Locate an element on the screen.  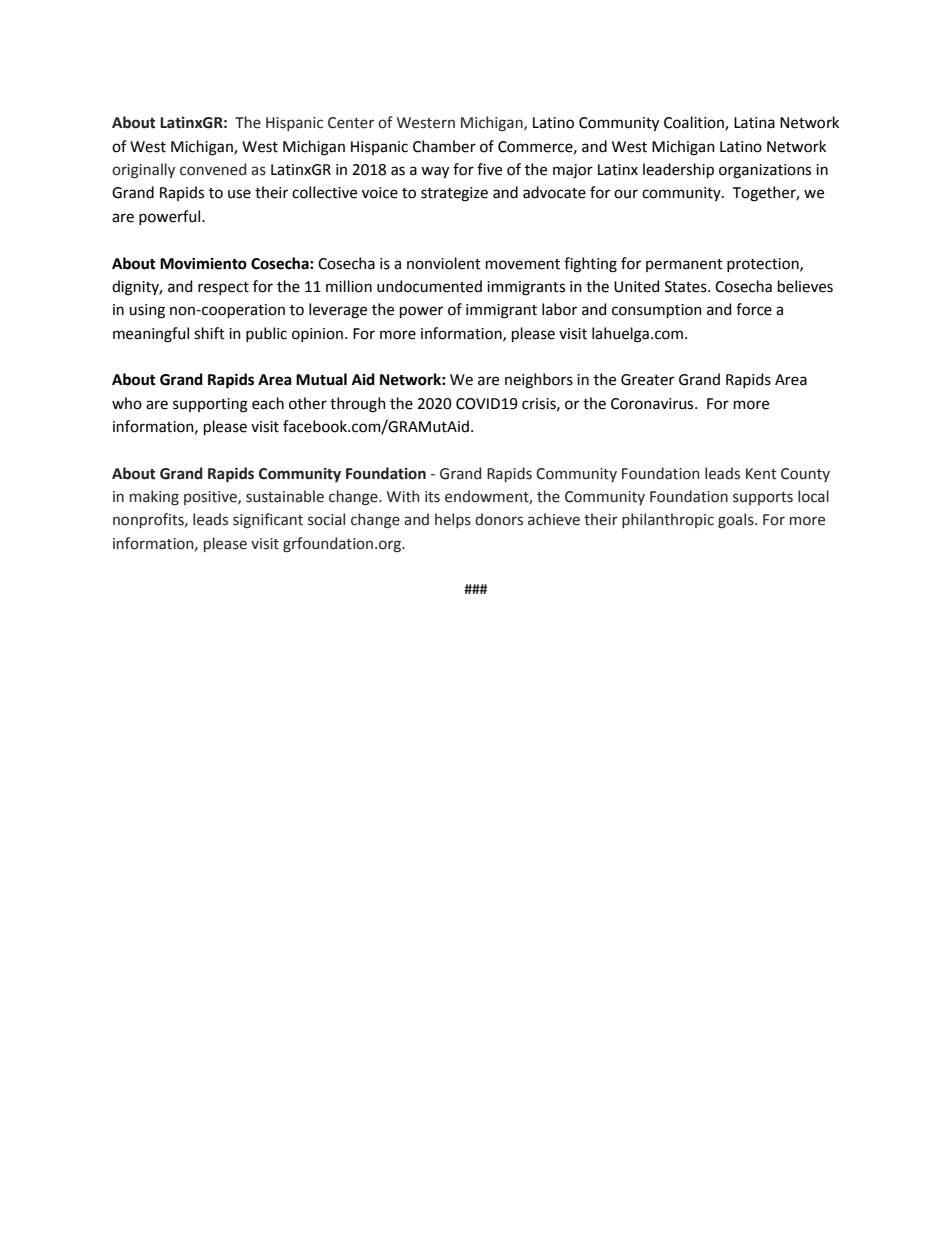
force is located at coordinates (754, 309).
